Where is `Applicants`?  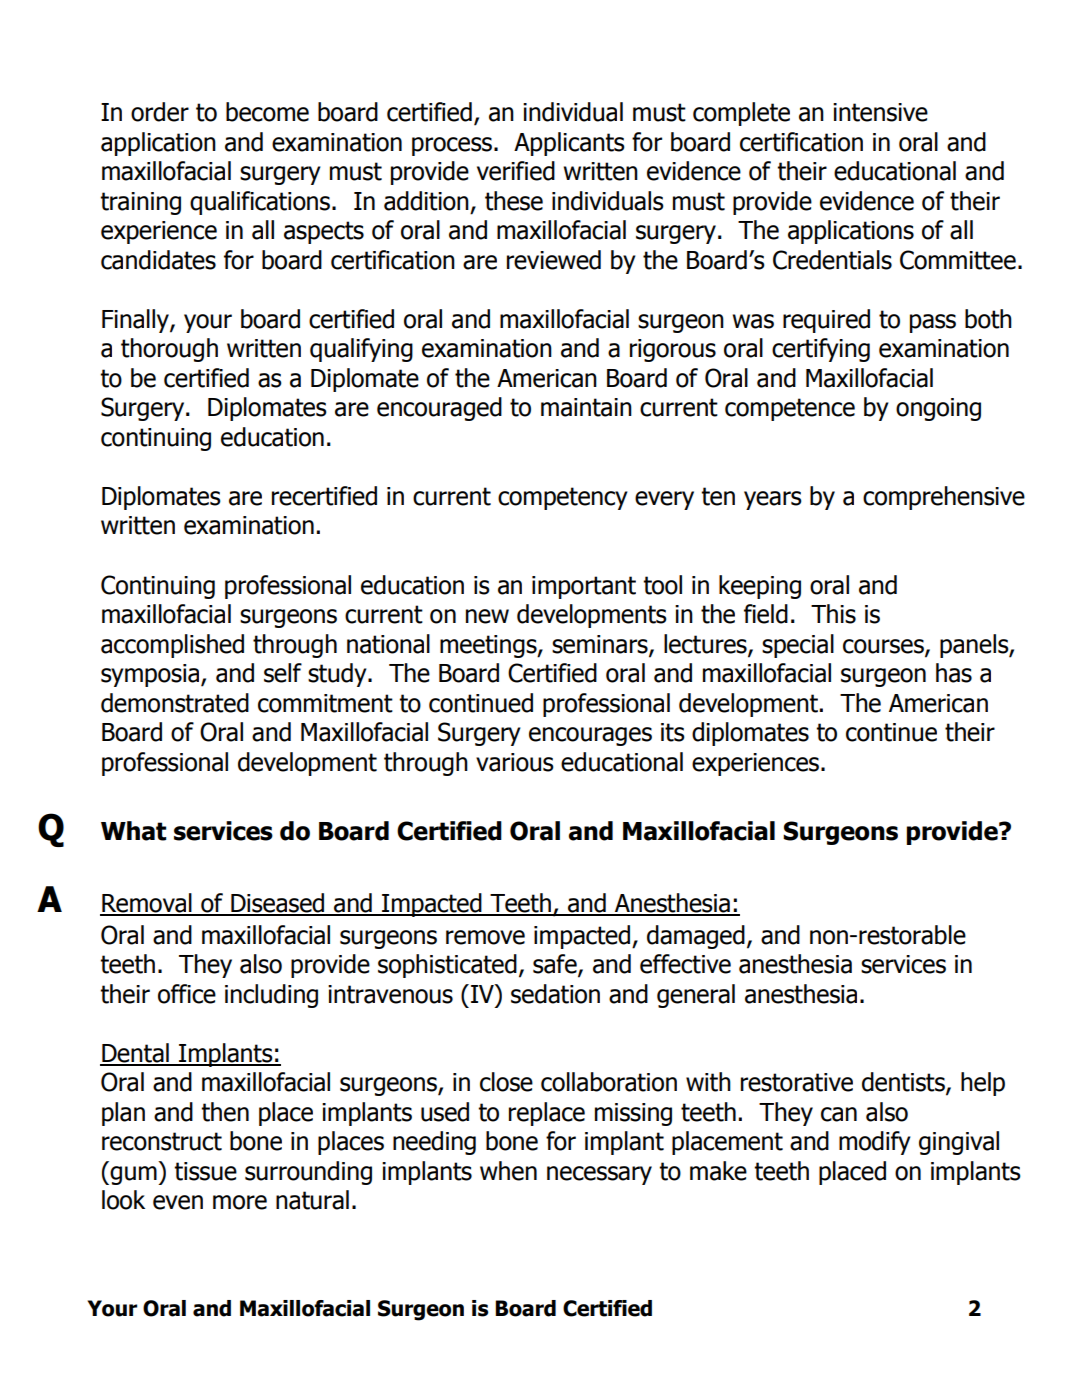 Applicants is located at coordinates (569, 144).
